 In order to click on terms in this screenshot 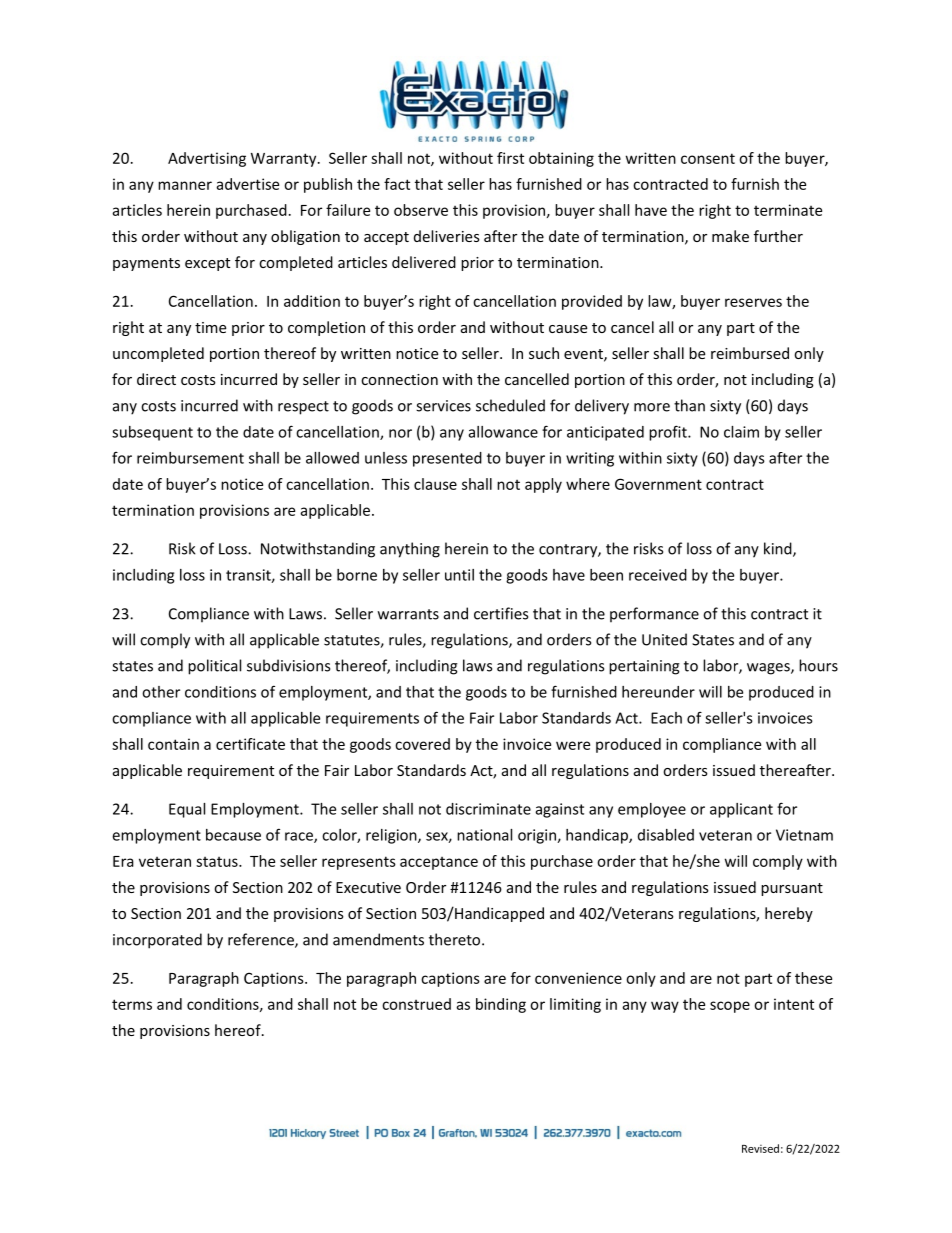, I will do `click(132, 1004)`.
